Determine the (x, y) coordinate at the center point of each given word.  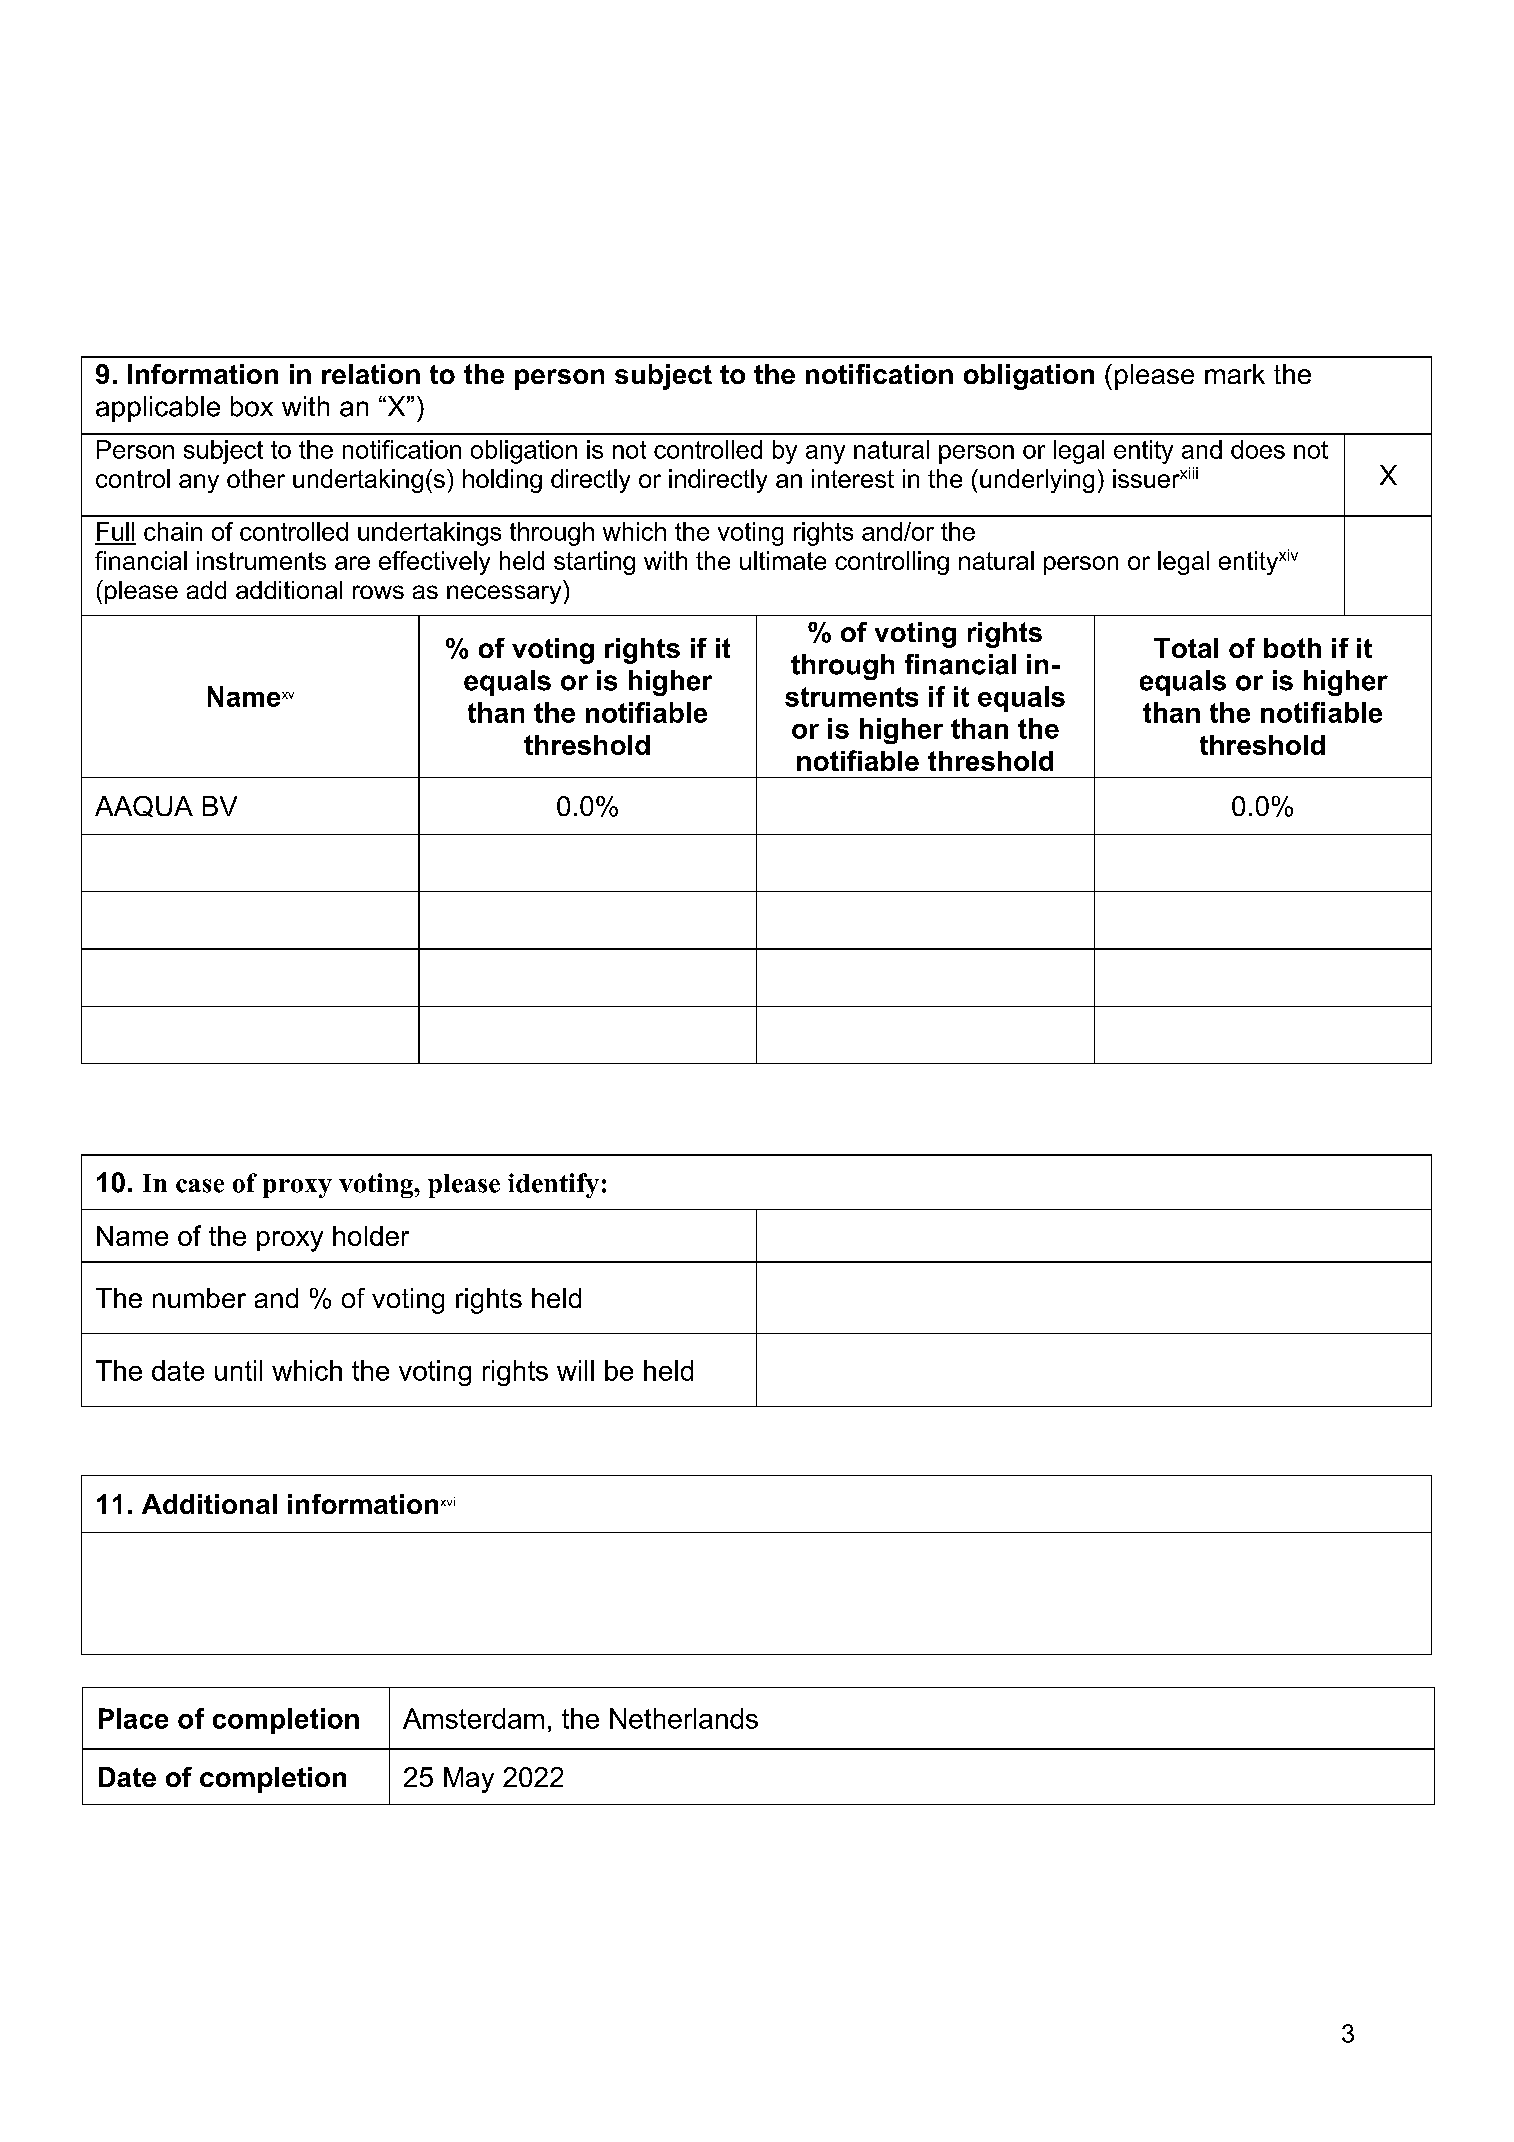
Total (1186, 648)
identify (553, 1185)
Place (133, 1718)
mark (1235, 374)
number (199, 1298)
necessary (504, 594)
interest (853, 478)
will (575, 1370)
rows (378, 592)
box (252, 406)
